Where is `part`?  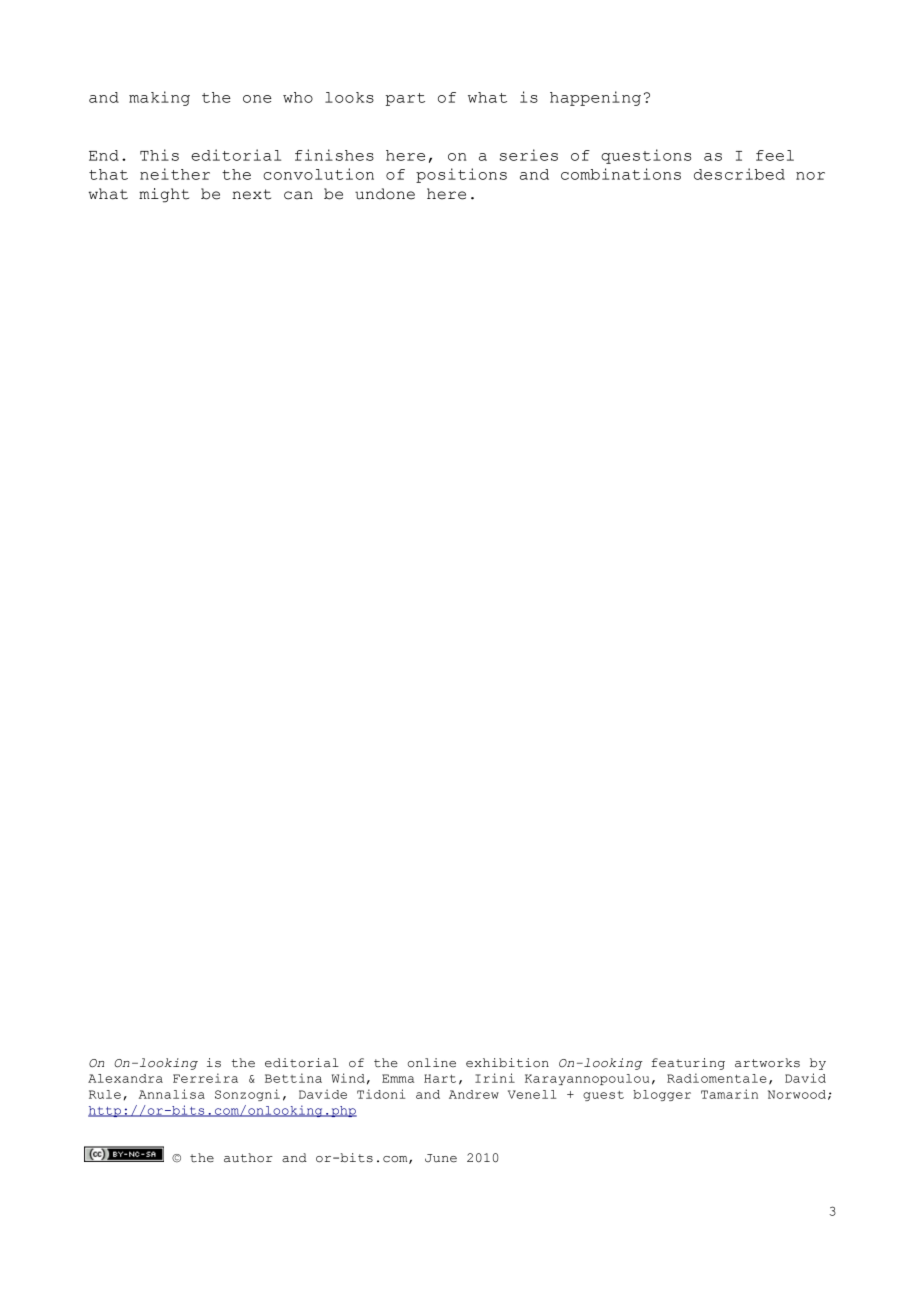
part is located at coordinates (405, 99).
